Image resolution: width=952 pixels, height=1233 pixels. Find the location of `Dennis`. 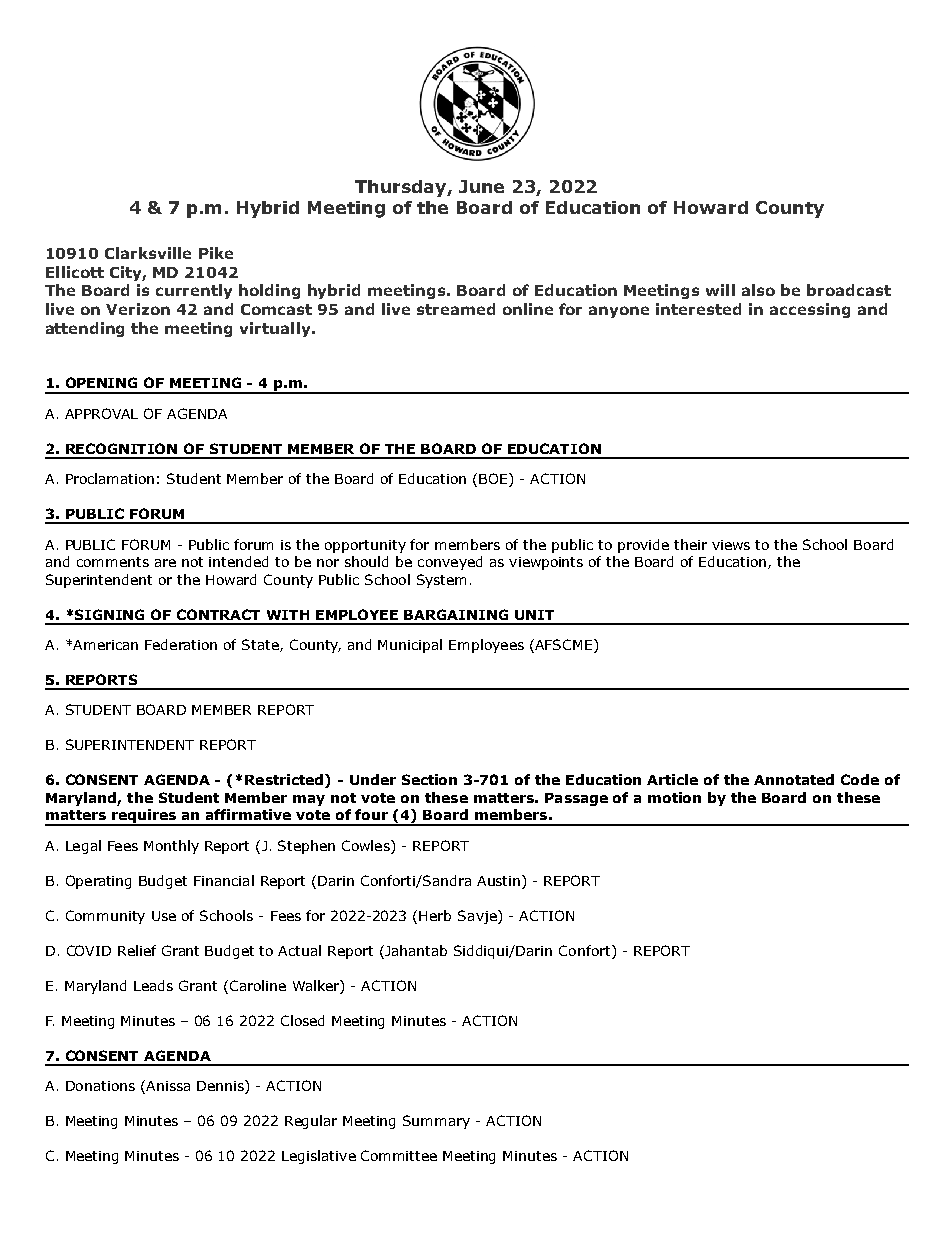

Dennis is located at coordinates (221, 1087).
